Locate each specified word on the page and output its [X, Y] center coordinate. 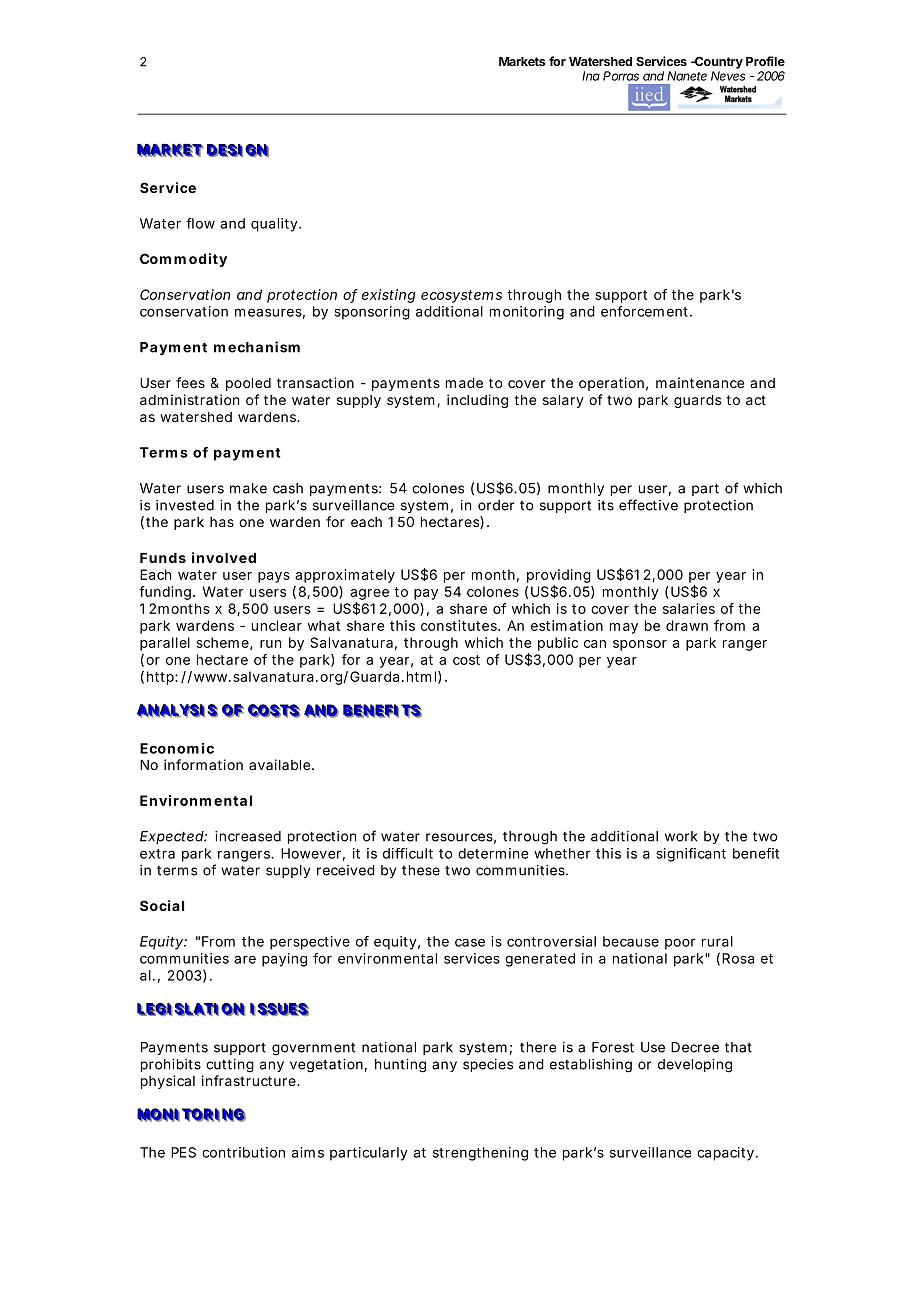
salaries [689, 608]
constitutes [460, 625]
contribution [243, 1152]
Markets [522, 61]
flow [200, 223]
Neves [728, 76]
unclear [277, 625]
